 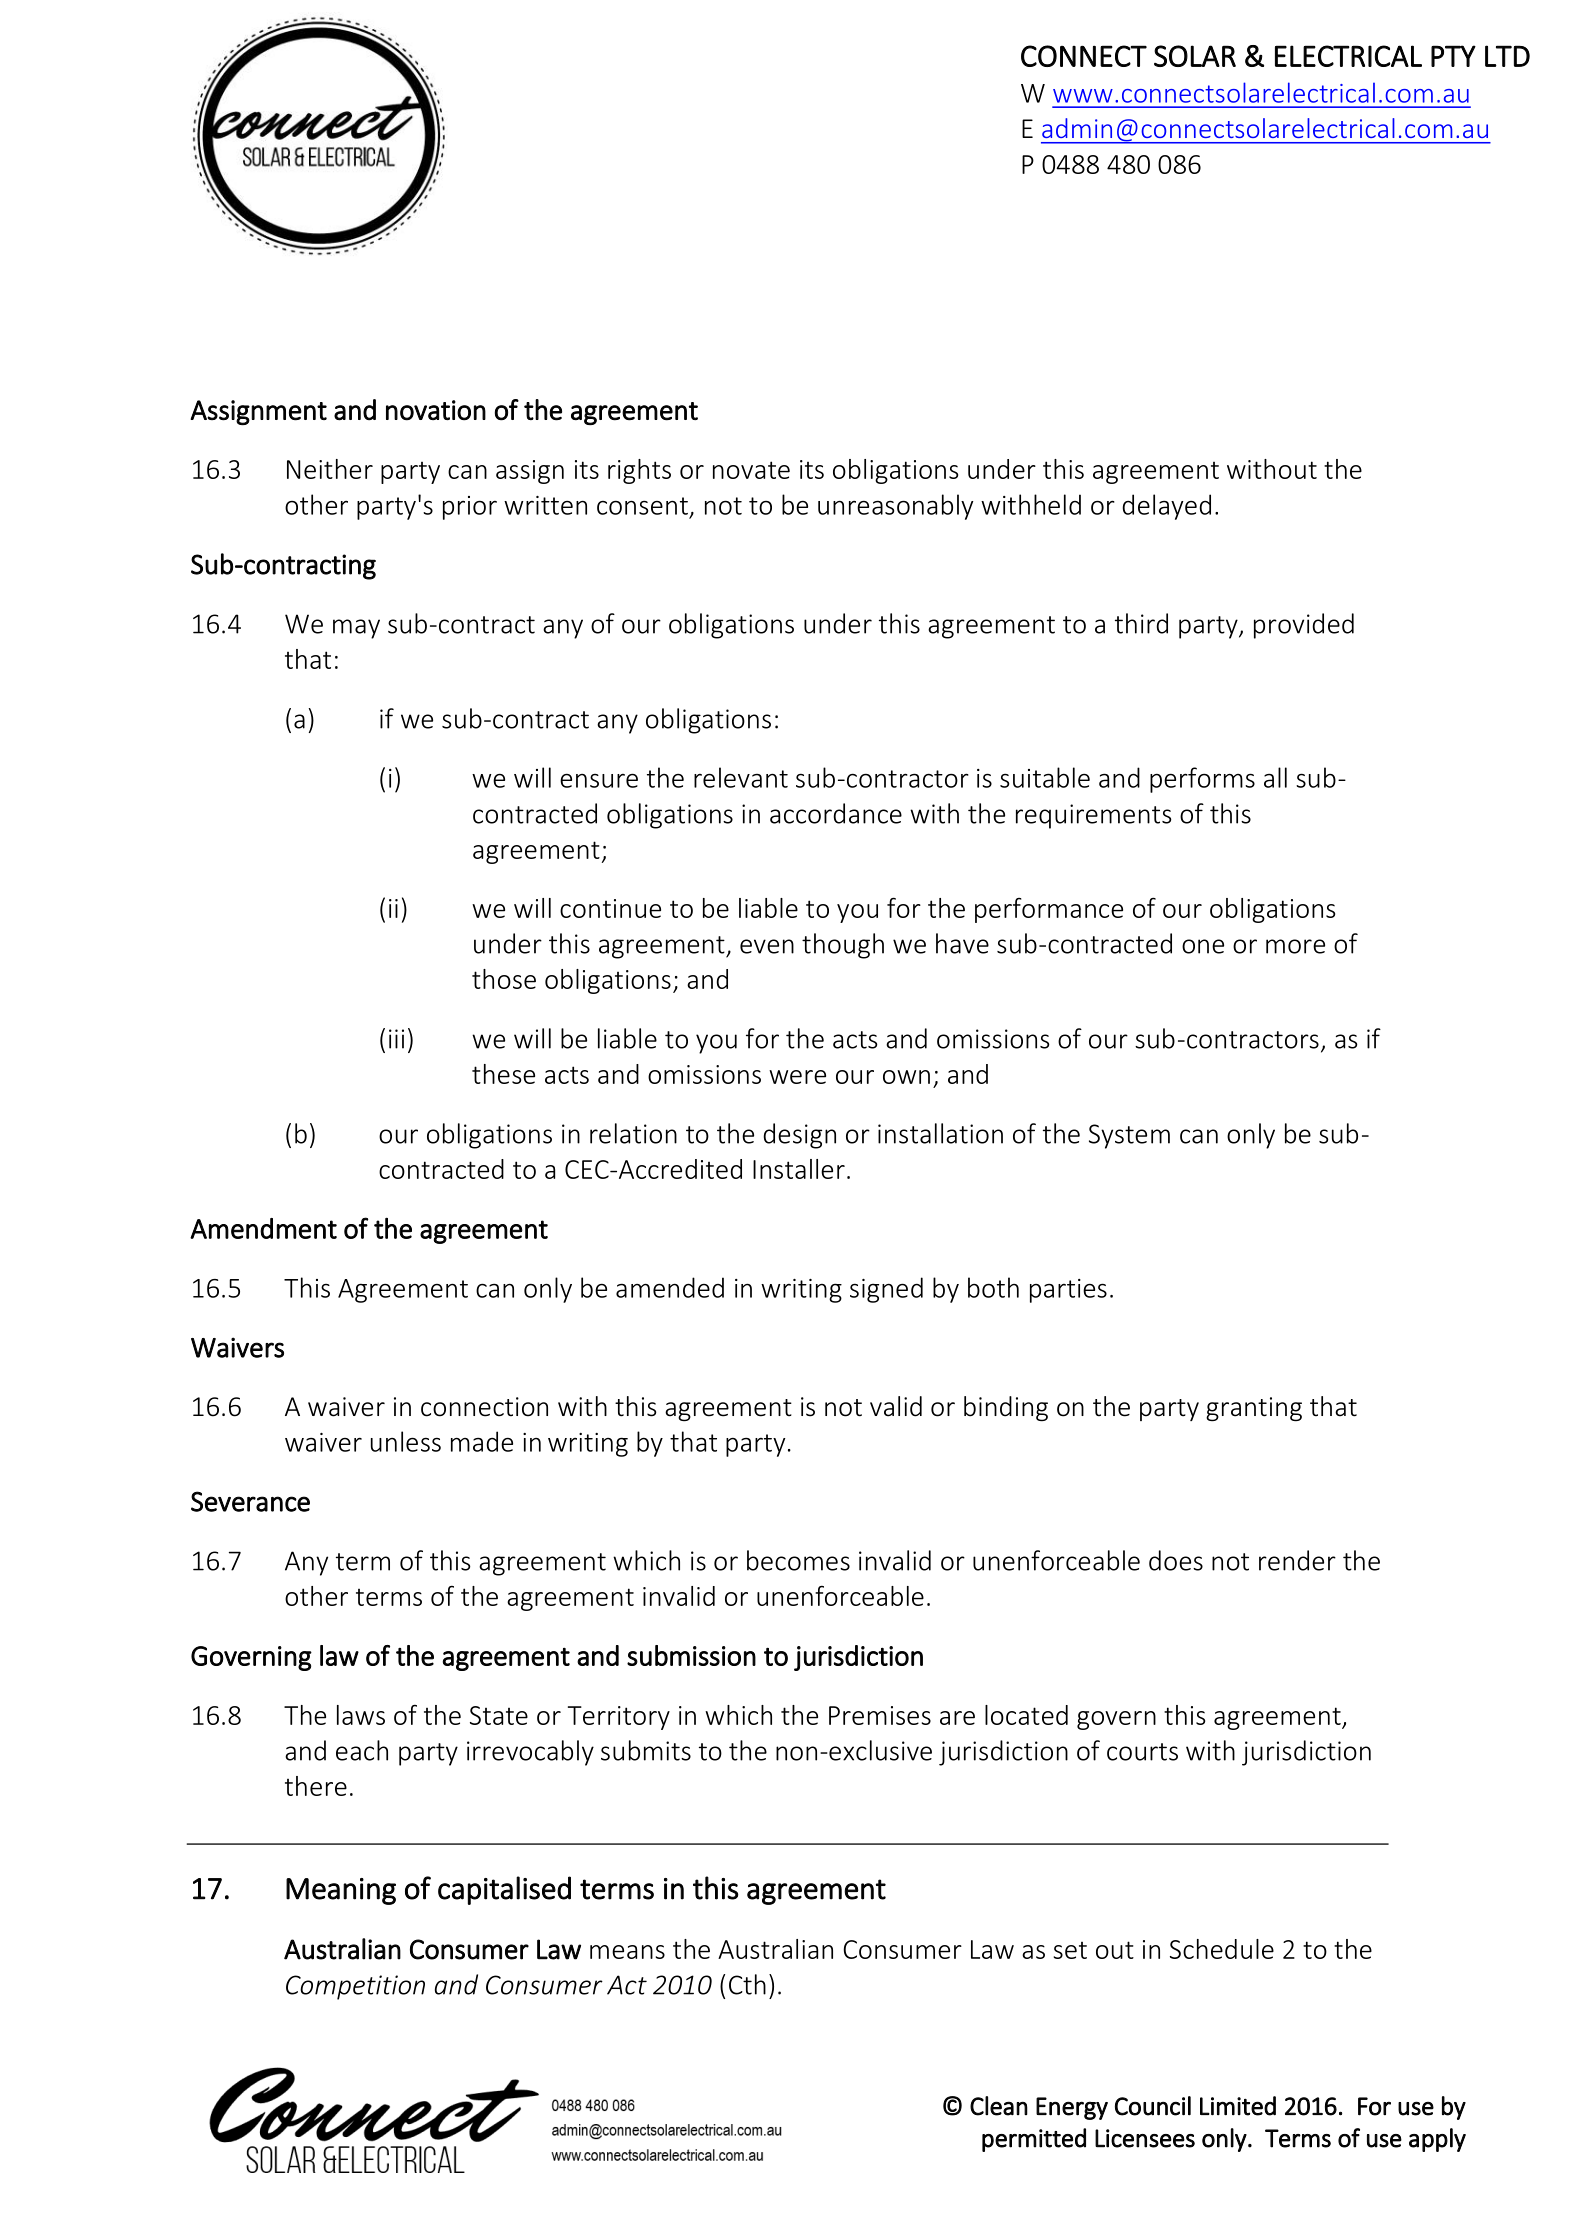 I want to click on Neither, so click(x=330, y=469).
